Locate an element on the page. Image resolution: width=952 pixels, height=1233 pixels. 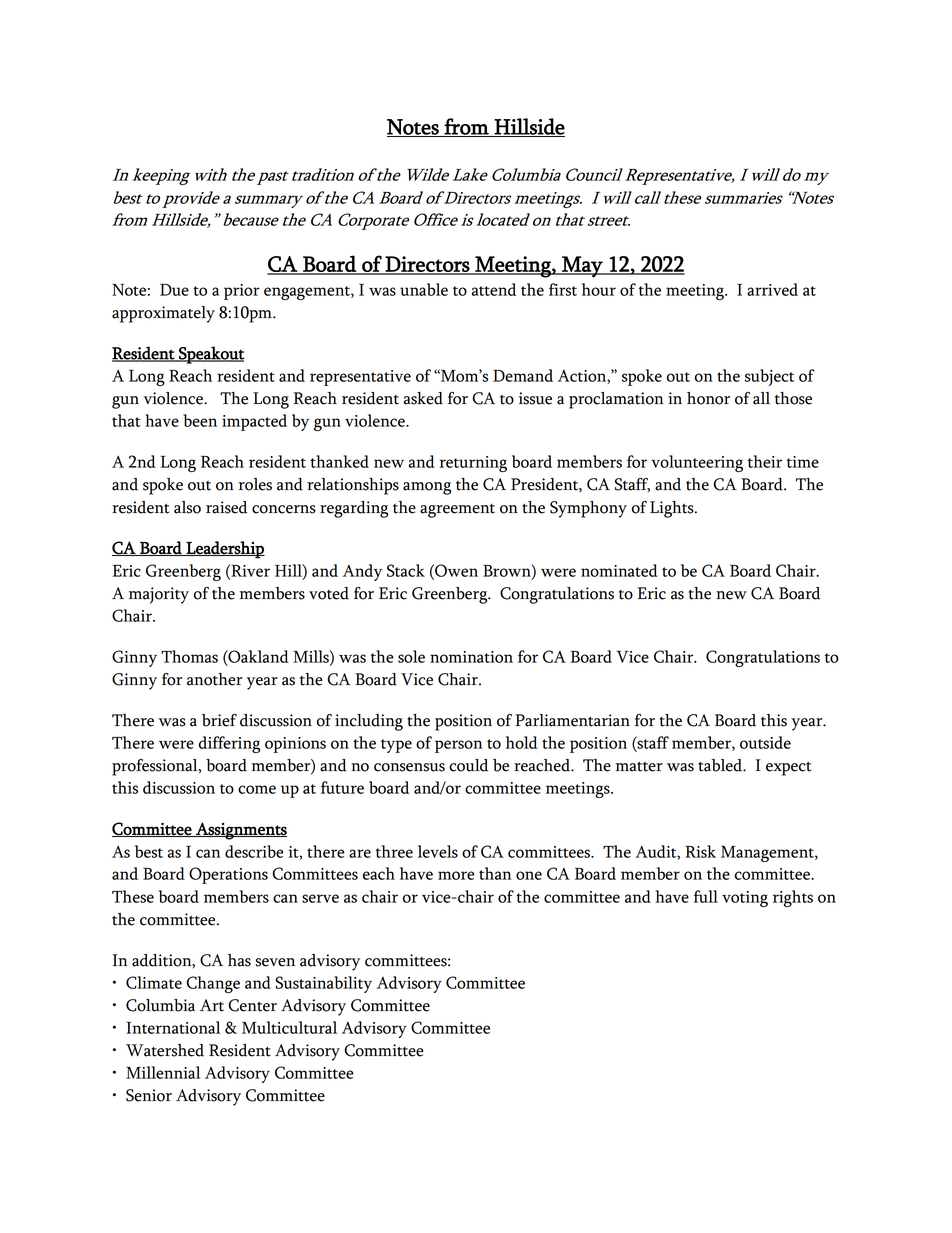
attend is located at coordinates (494, 289).
